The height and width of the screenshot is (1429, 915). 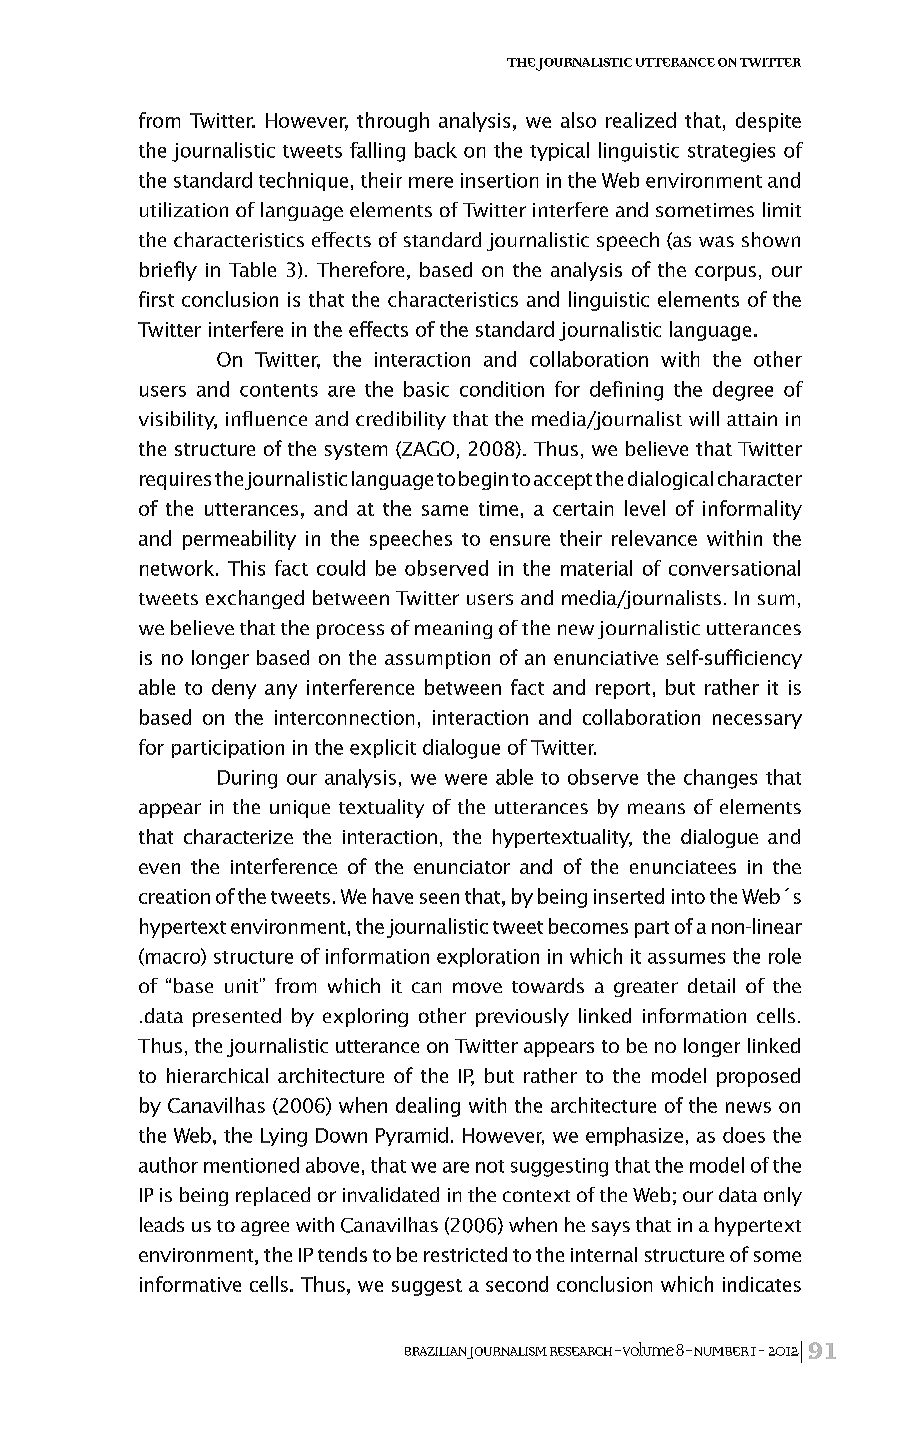 What do you see at coordinates (483, 480) in the screenshot?
I see `begin` at bounding box center [483, 480].
